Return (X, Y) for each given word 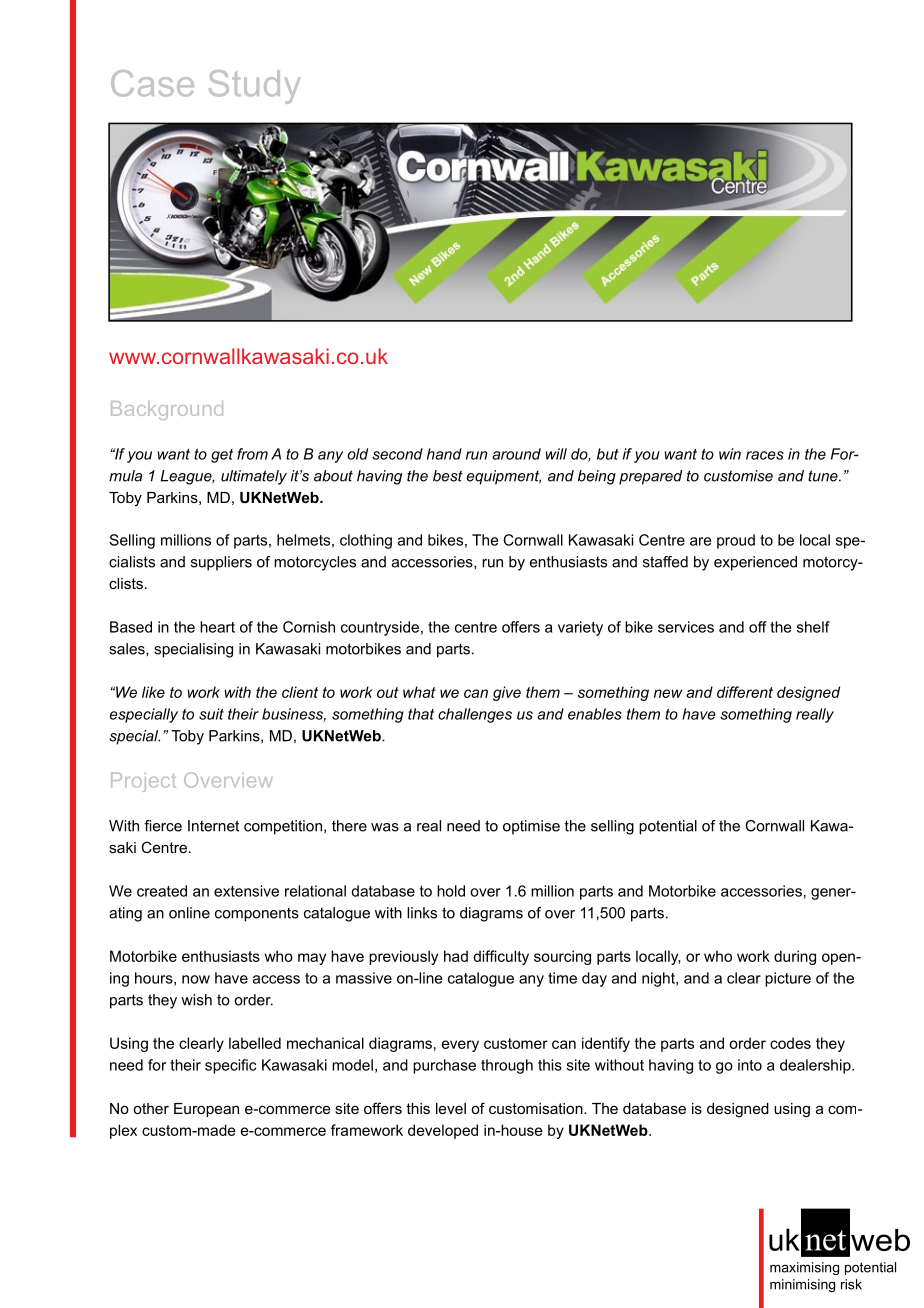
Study (254, 87)
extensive (246, 891)
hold (451, 891)
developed (443, 1131)
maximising (804, 1268)
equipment (504, 477)
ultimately (254, 477)
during (795, 957)
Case (152, 83)
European (206, 1110)
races (765, 455)
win (730, 454)
